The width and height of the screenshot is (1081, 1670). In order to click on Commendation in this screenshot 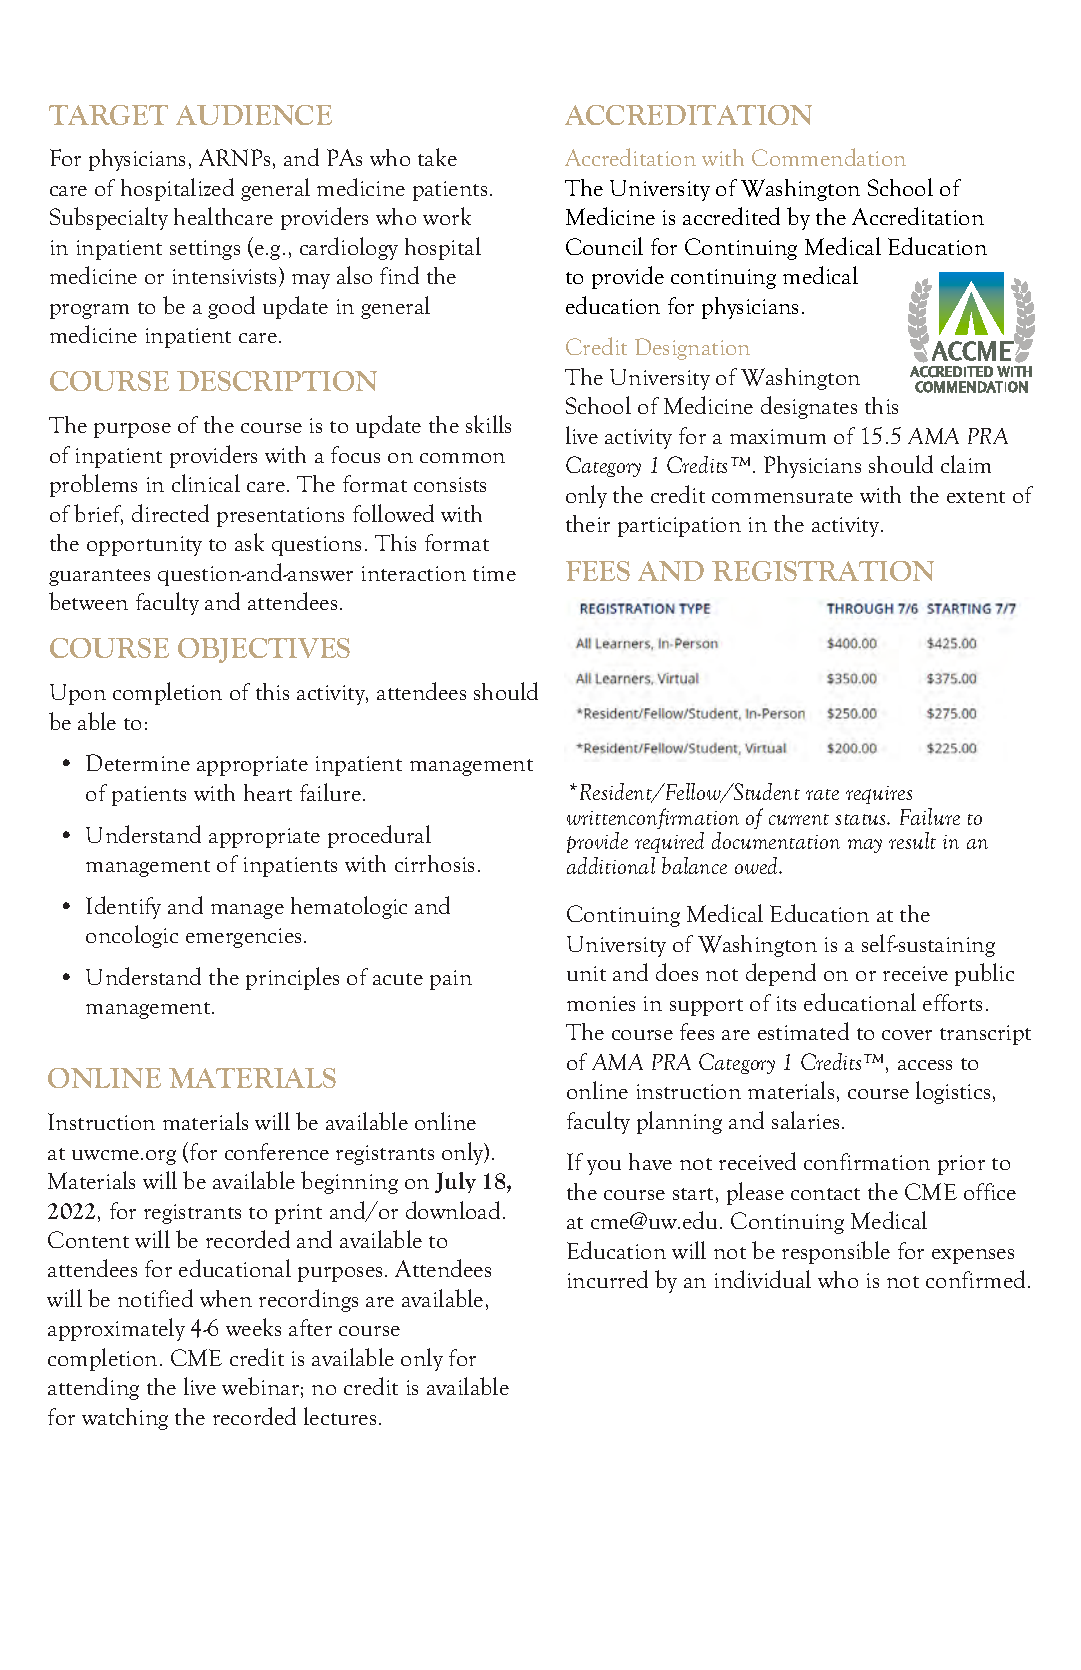, I will do `click(829, 157)`.
